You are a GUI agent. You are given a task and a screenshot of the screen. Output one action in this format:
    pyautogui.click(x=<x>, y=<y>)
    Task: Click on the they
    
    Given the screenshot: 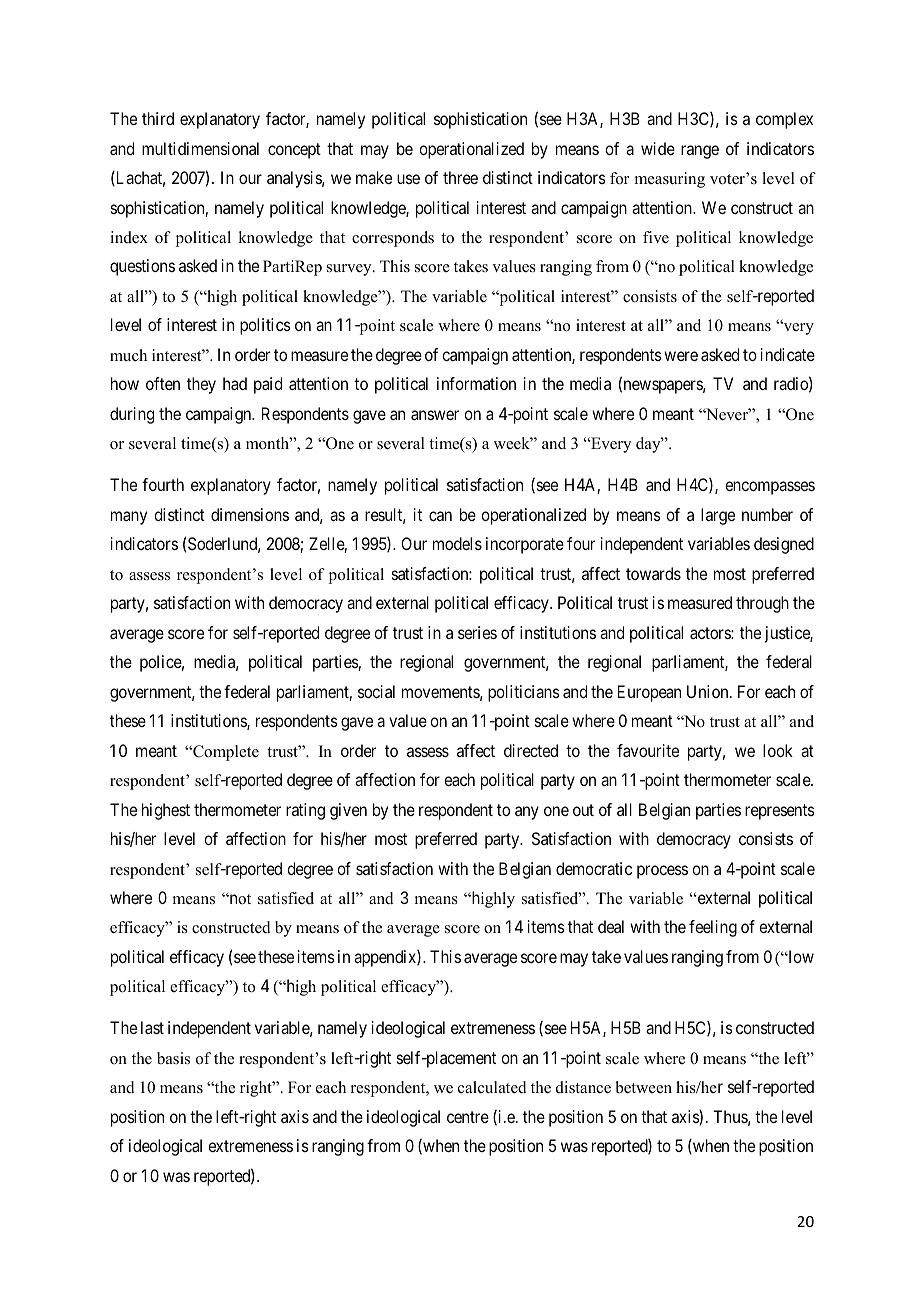 What is the action you would take?
    pyautogui.click(x=201, y=385)
